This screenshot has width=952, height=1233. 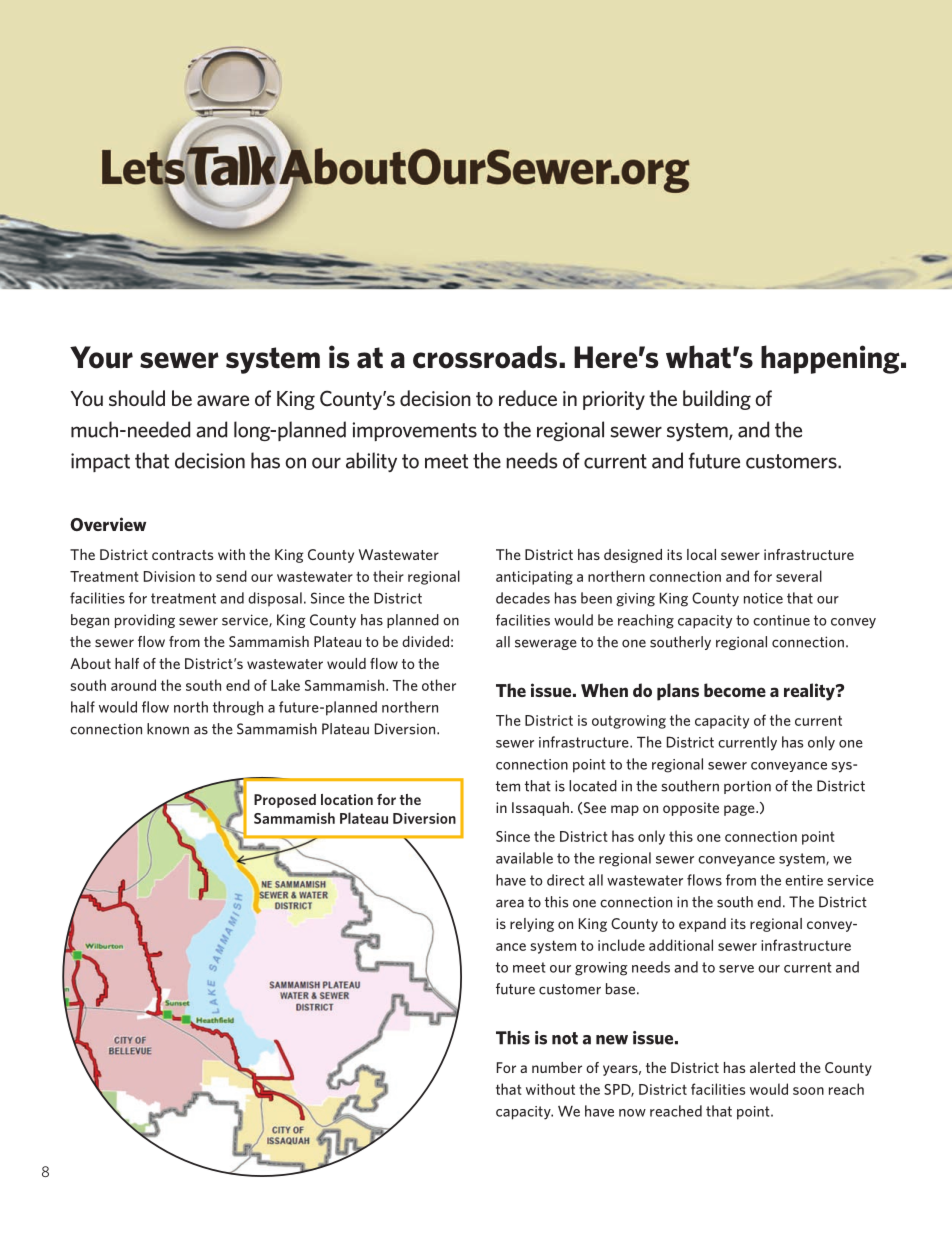 I want to click on should, so click(x=137, y=398).
